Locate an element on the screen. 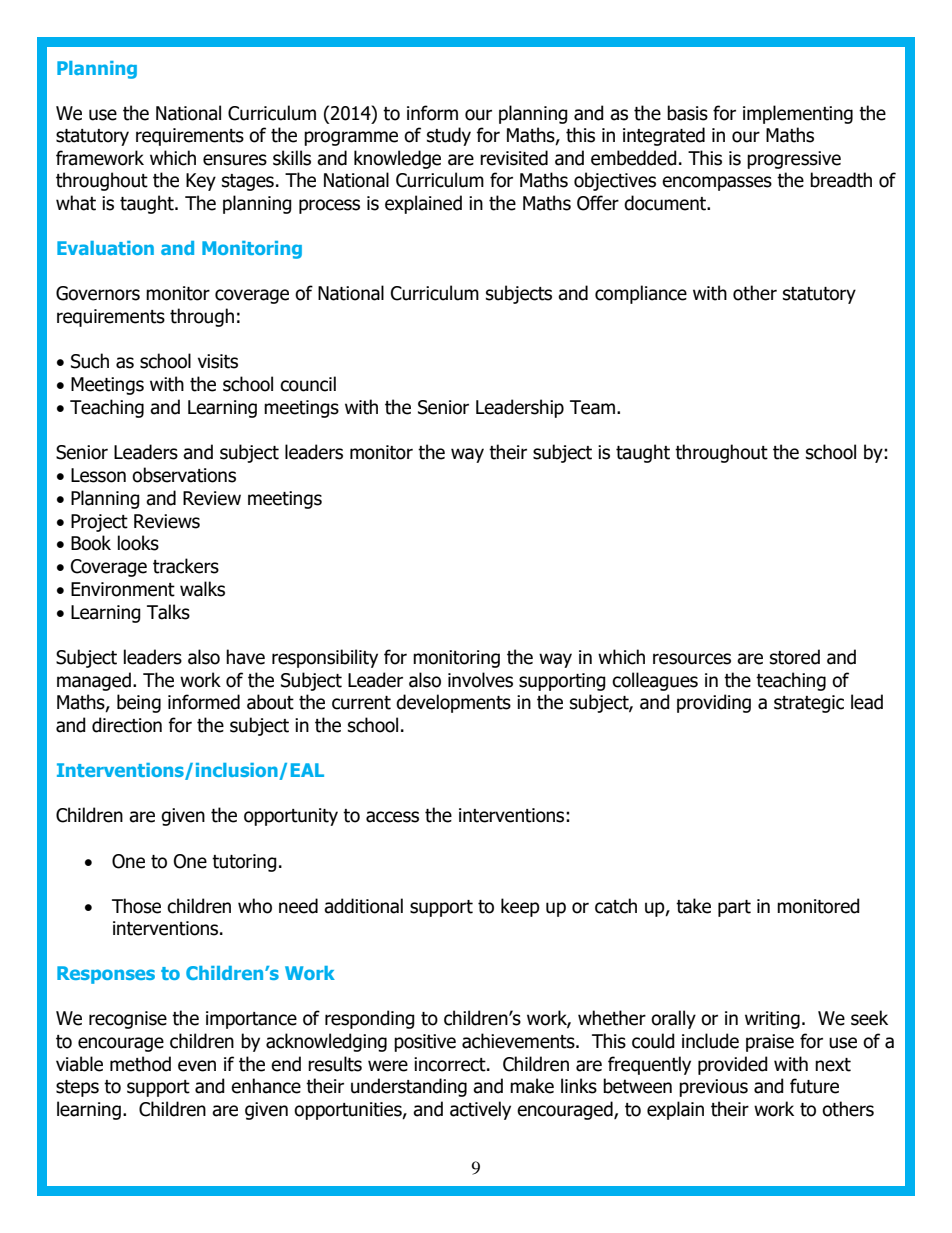 The width and height of the screenshot is (952, 1233). study is located at coordinates (449, 136).
